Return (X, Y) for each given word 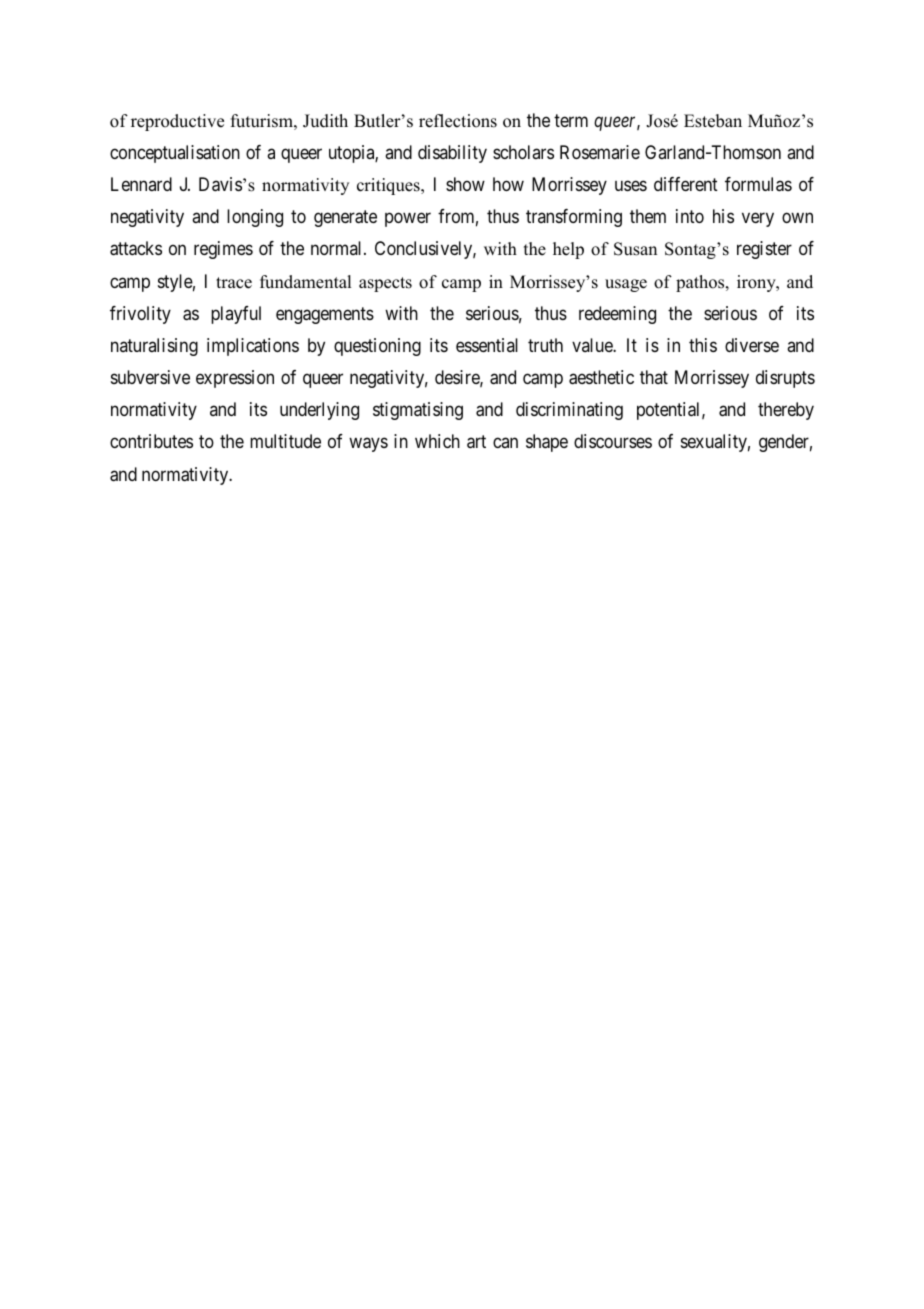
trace (234, 283)
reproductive (177, 122)
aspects (385, 284)
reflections (458, 121)
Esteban (713, 121)
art (476, 442)
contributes (151, 441)
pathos (701, 283)
